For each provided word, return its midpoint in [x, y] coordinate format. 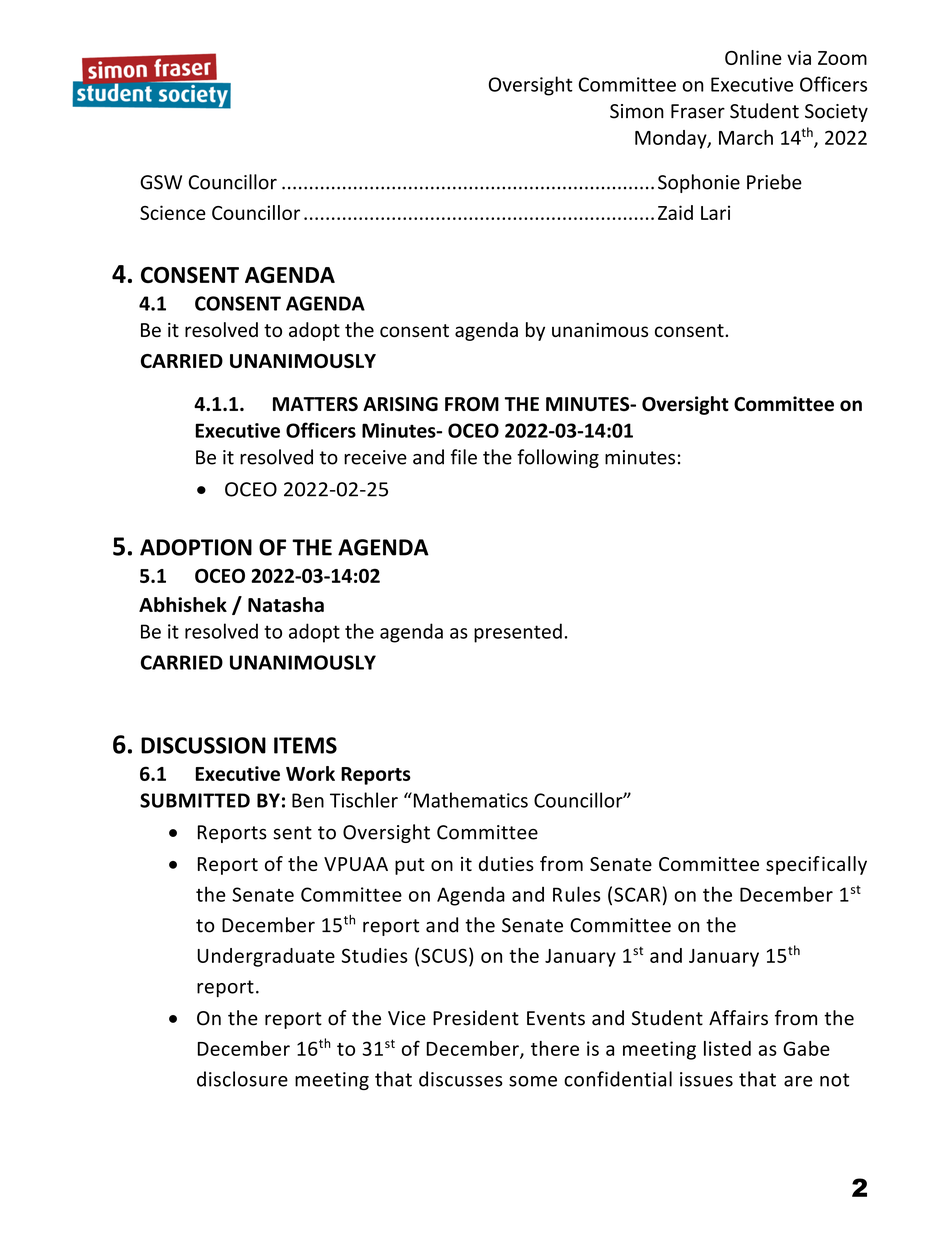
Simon [637, 111]
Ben [308, 800]
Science [173, 212]
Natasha [286, 604]
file [464, 457]
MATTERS [315, 404]
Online [753, 57]
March [746, 137]
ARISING [400, 404]
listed [727, 1048]
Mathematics [469, 800]
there [555, 1048]
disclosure [242, 1079]
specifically [816, 865]
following [558, 458]
